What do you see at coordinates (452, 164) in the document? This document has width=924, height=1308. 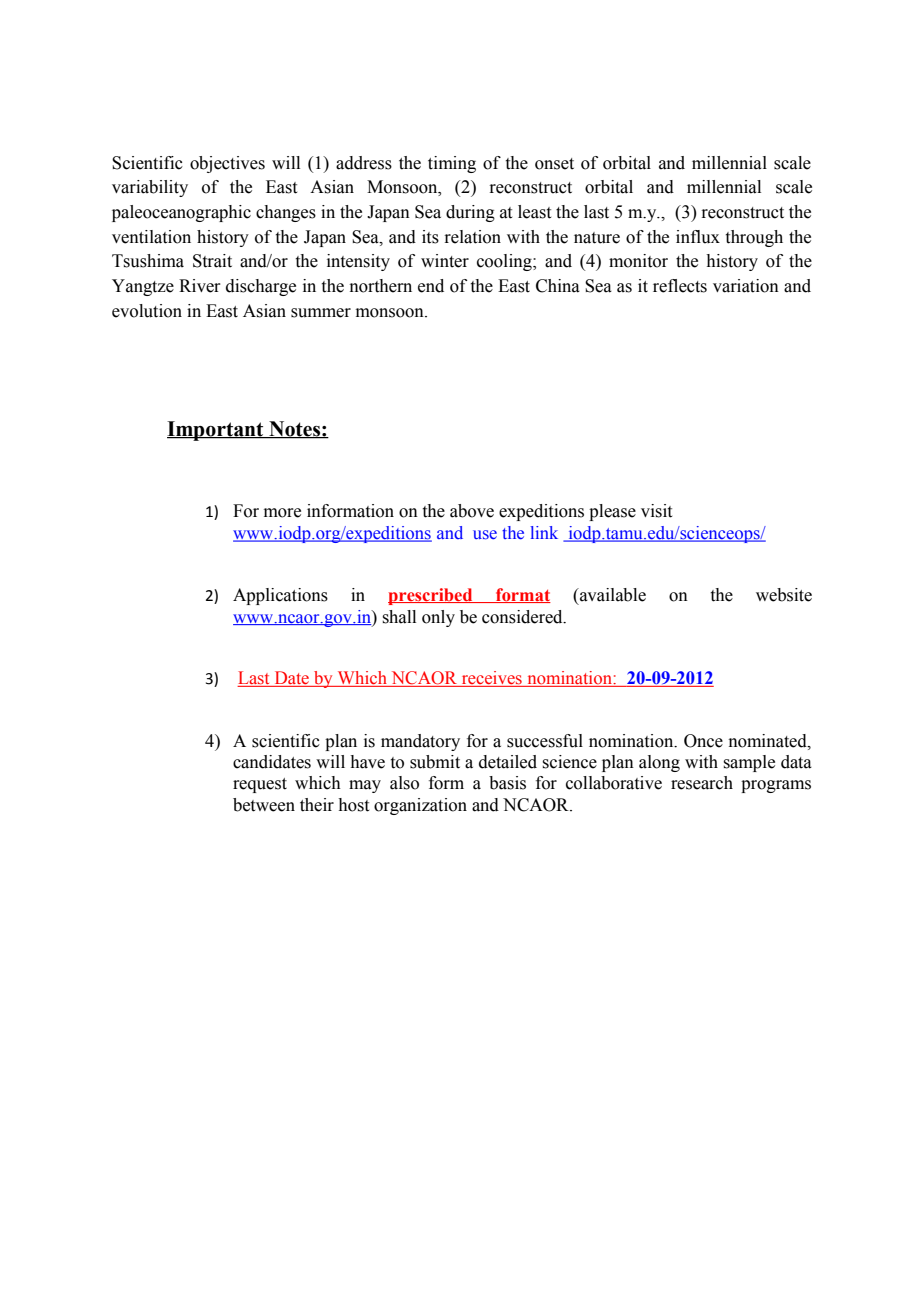 I see `timing` at bounding box center [452, 164].
